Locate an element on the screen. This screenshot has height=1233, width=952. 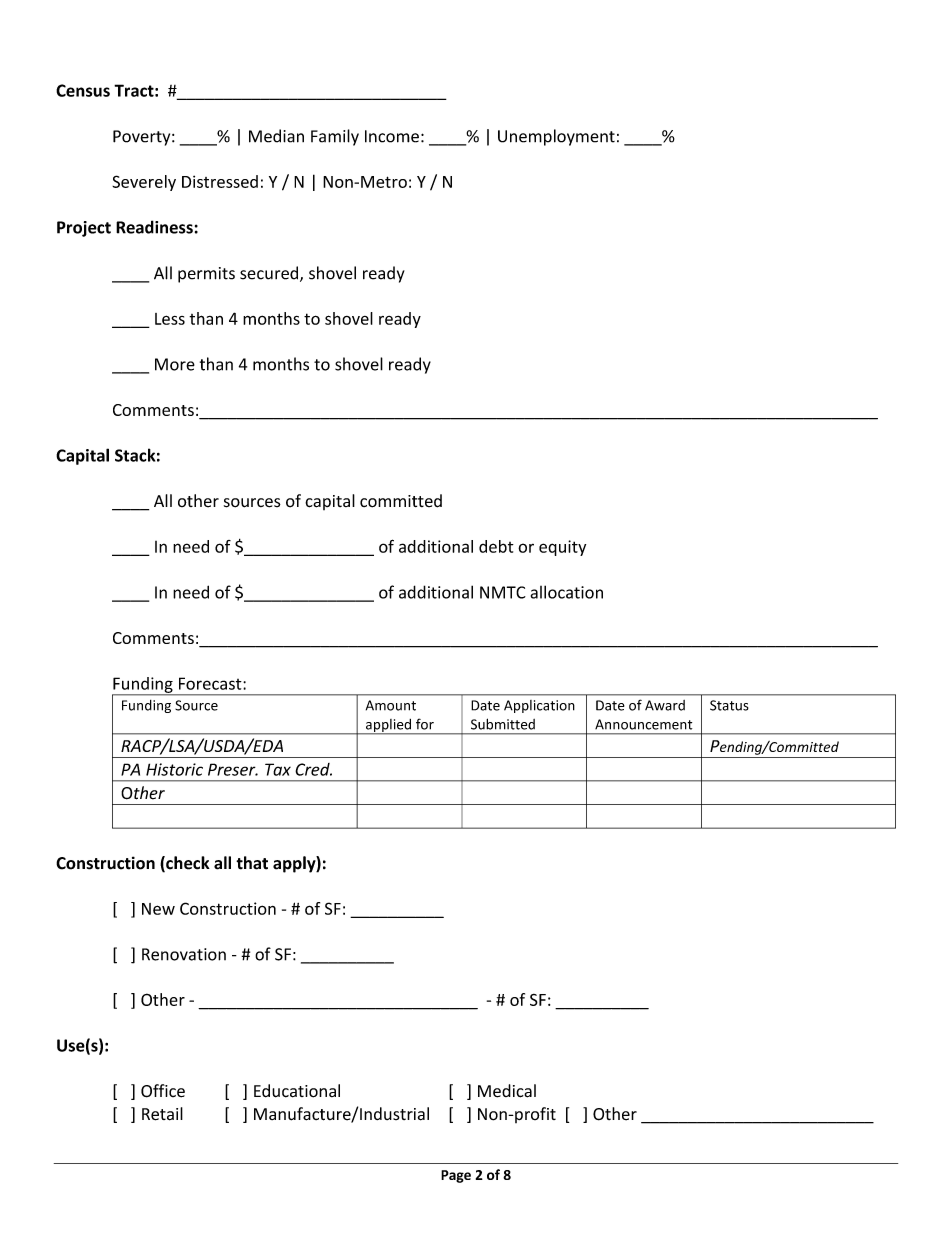
Retail is located at coordinates (162, 1114).
